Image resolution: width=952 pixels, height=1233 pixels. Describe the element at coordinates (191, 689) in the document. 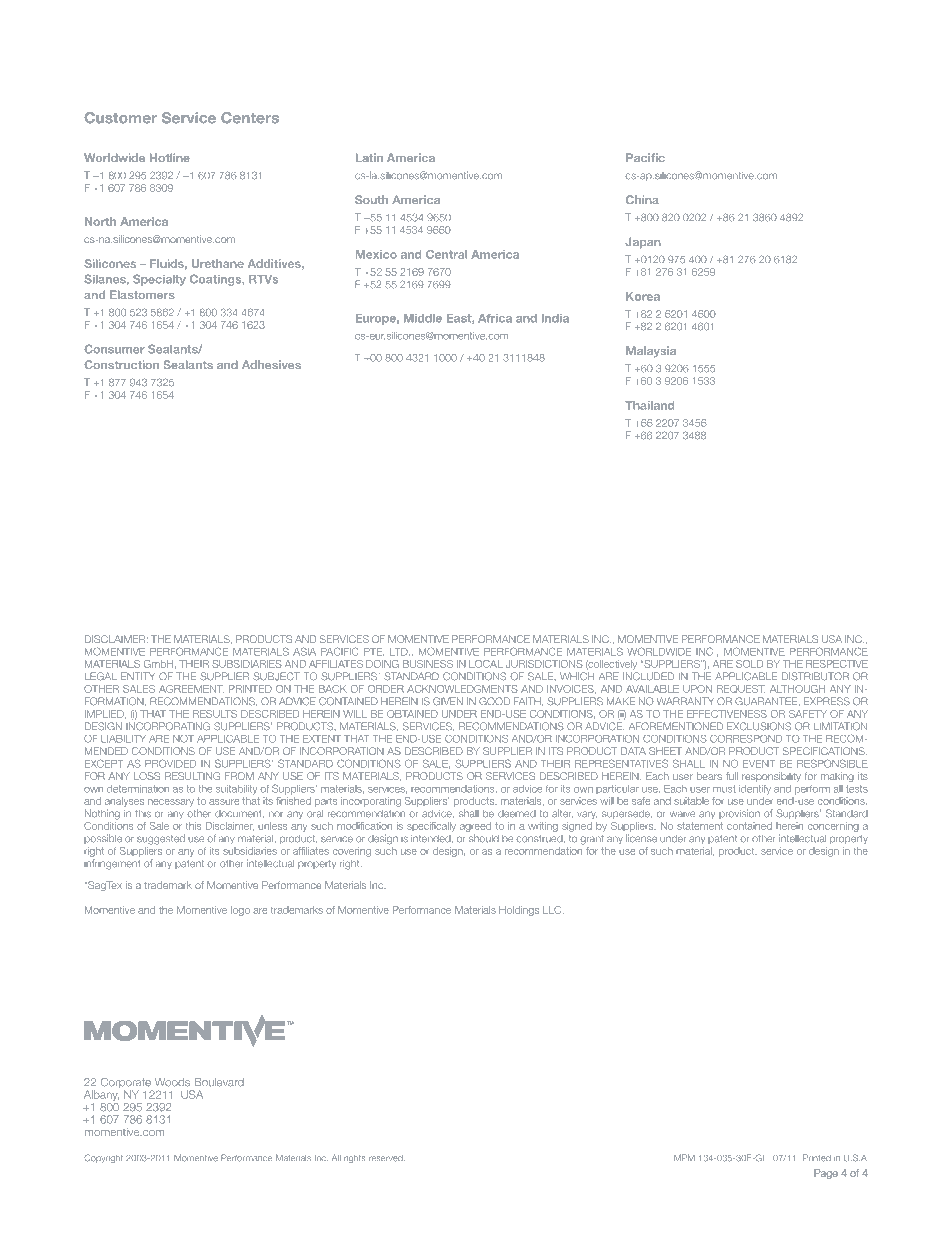

I see `AGREEMENT` at that location.
